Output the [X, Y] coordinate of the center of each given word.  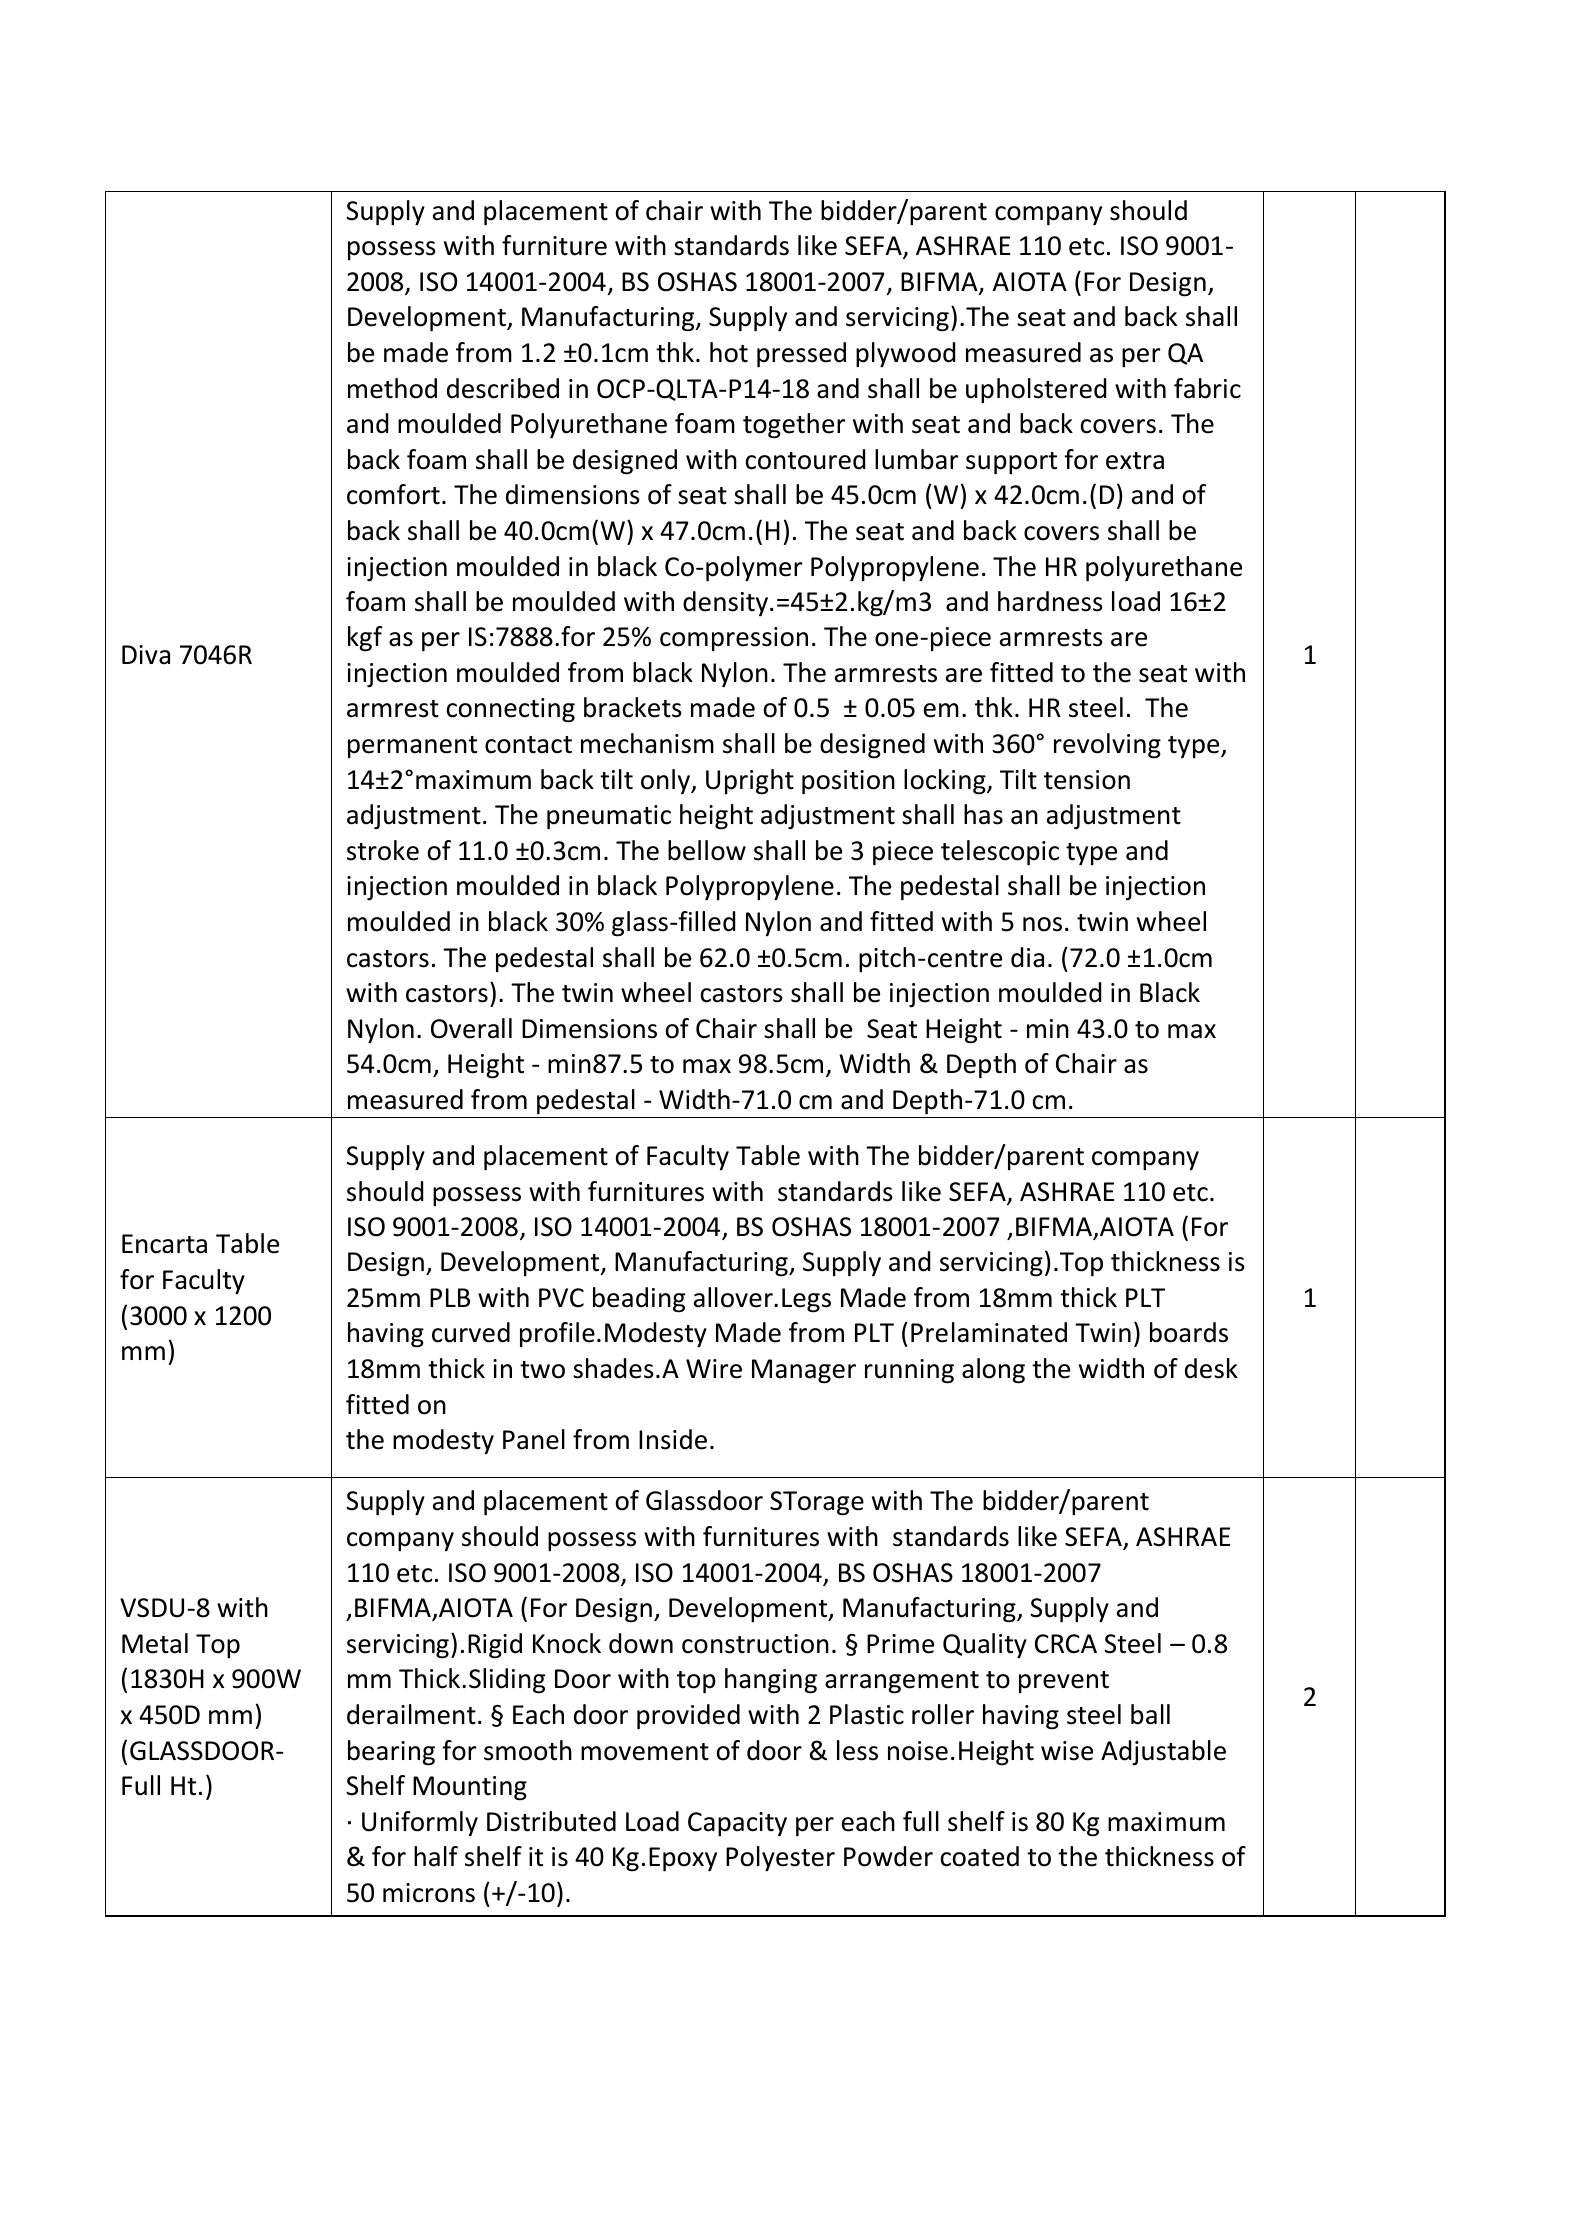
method [392, 388]
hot [729, 352]
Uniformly [420, 1823]
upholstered [1036, 390]
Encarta [164, 1244]
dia [1027, 957]
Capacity [737, 1824]
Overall [471, 1028]
